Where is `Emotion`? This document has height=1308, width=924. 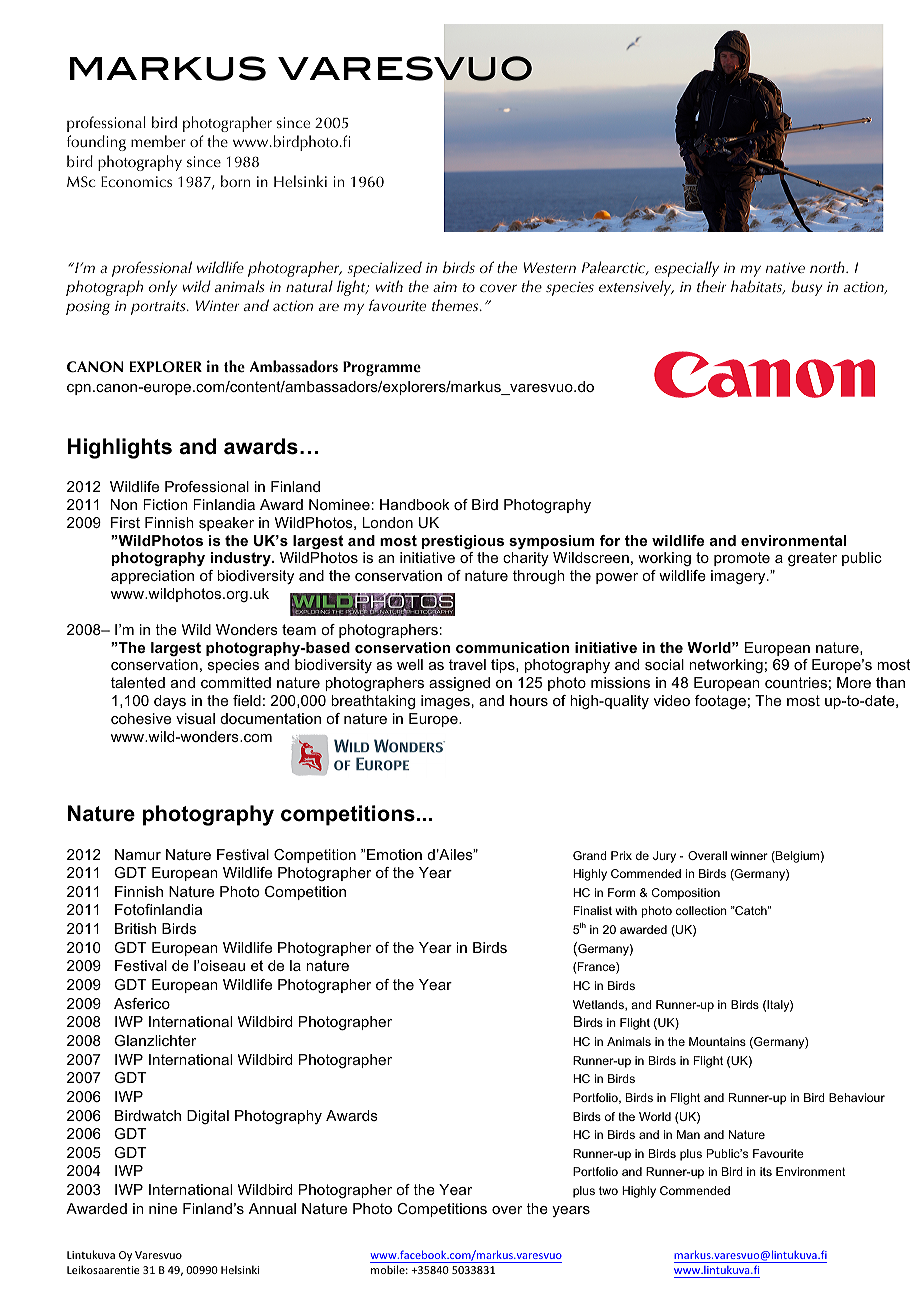 Emotion is located at coordinates (394, 854).
